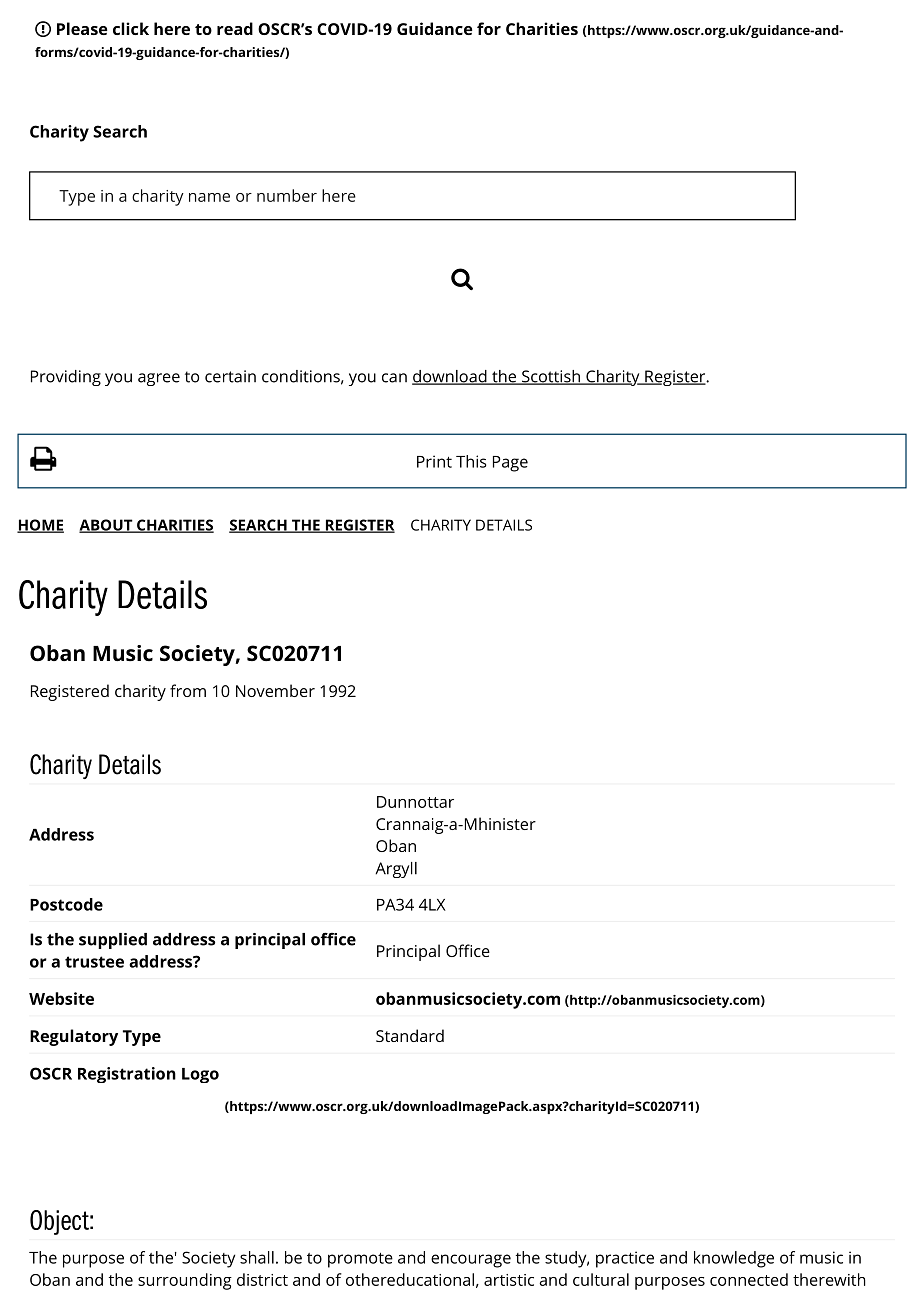 The width and height of the screenshot is (924, 1308). What do you see at coordinates (188, 690) in the screenshot?
I see `from` at bounding box center [188, 690].
